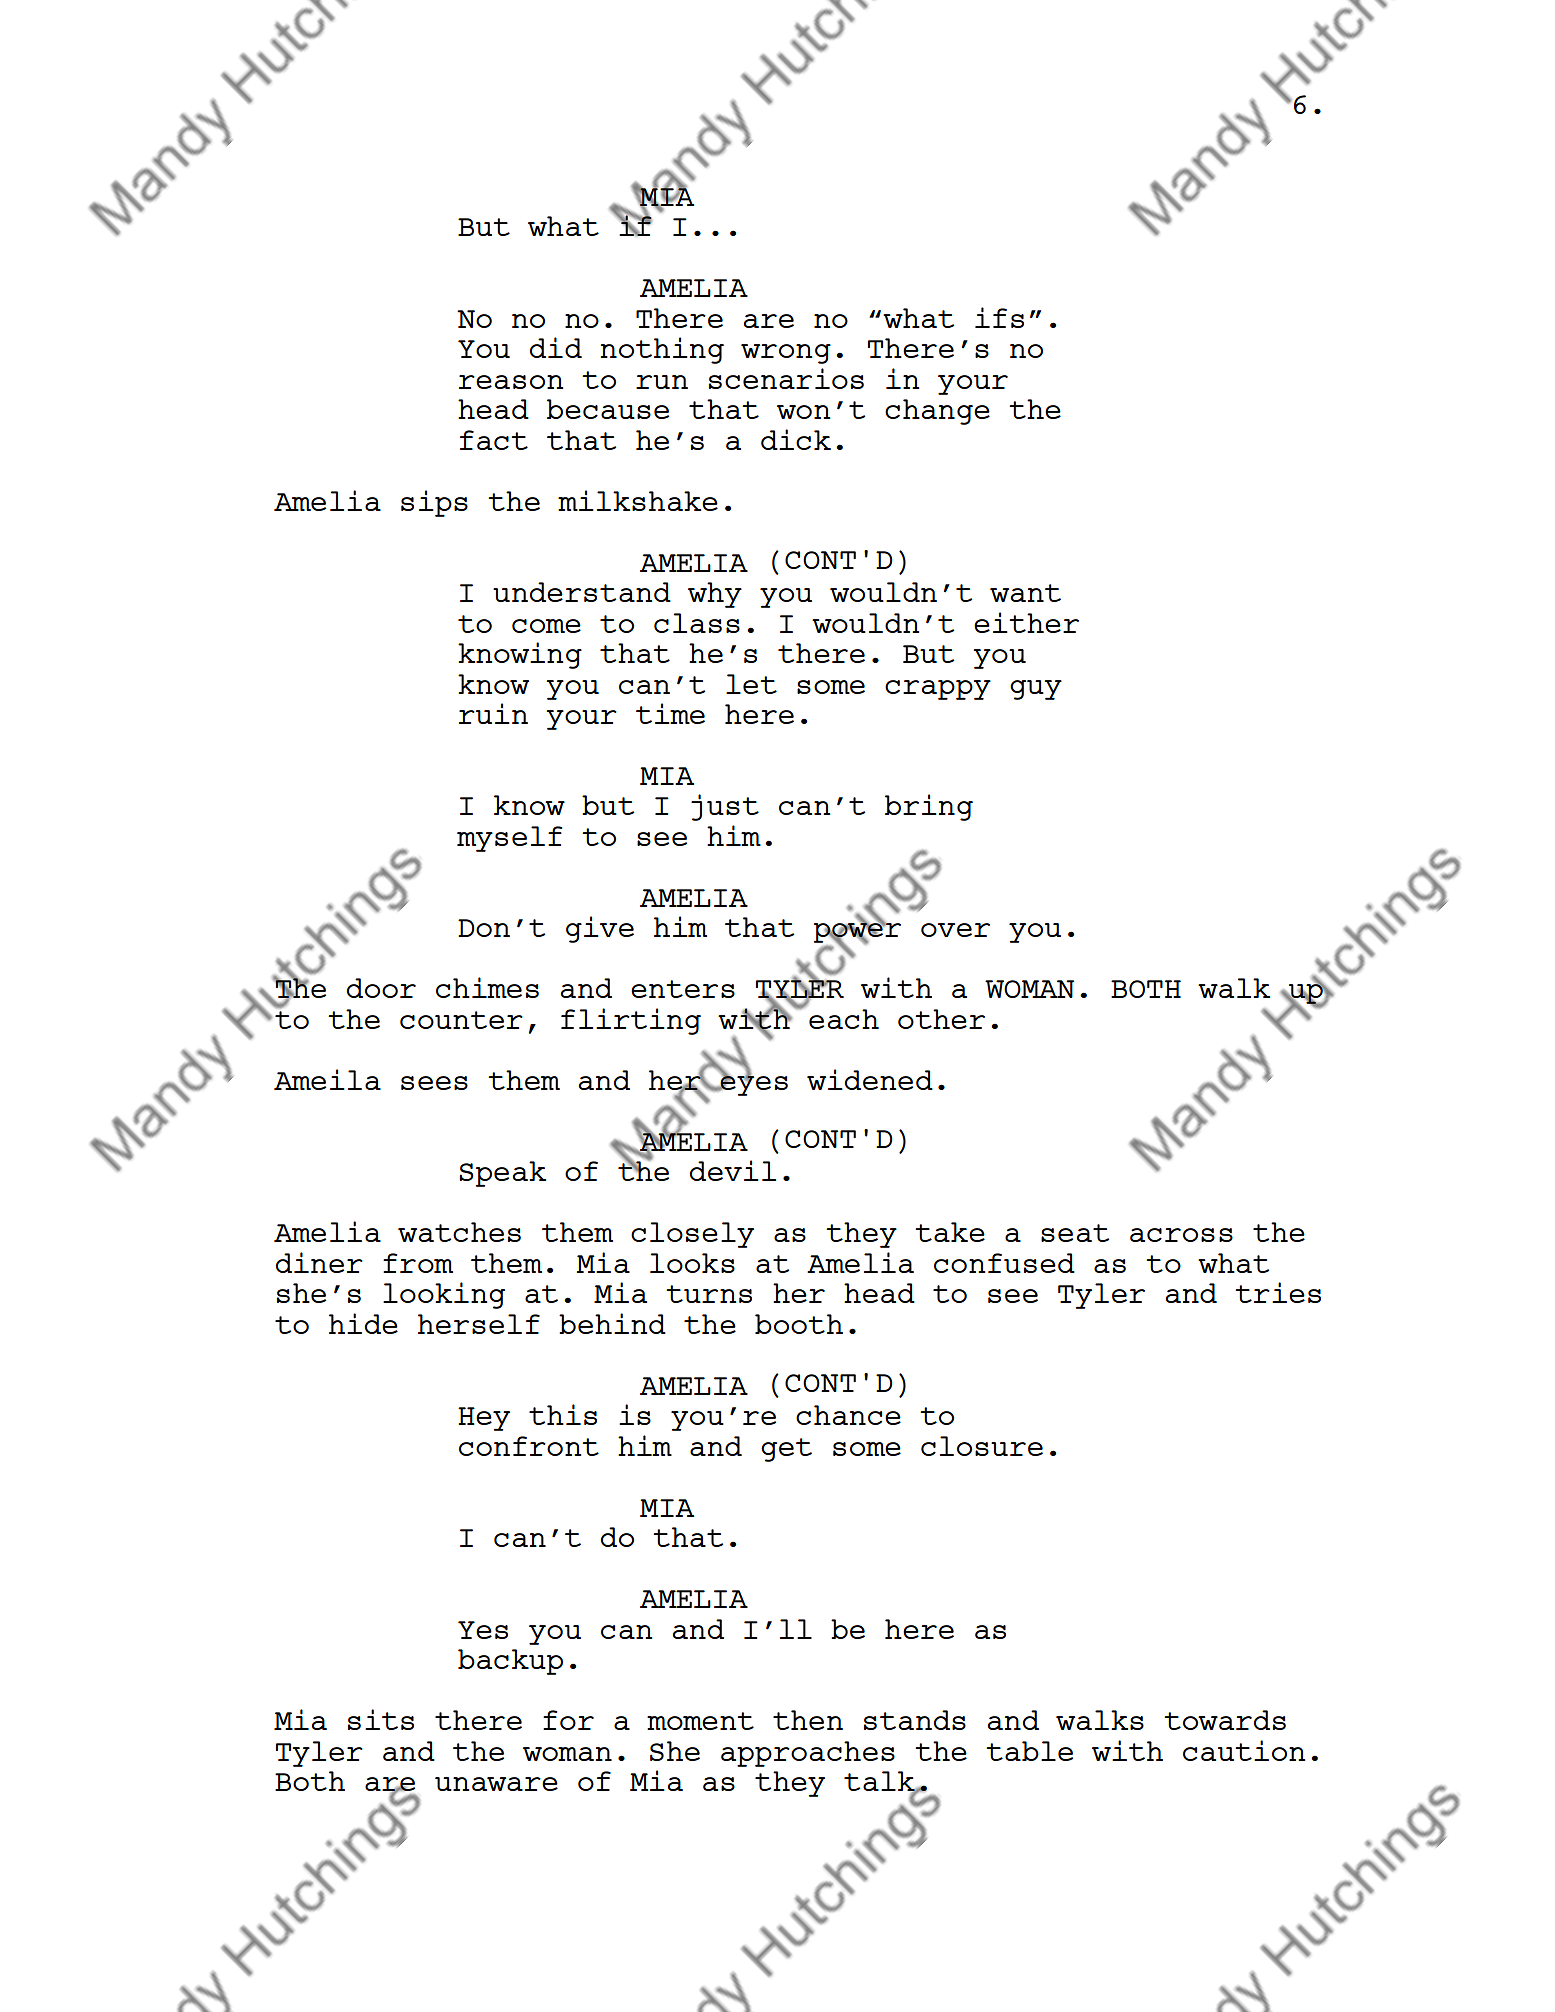 The width and height of the page is (1555, 2012). Describe the element at coordinates (529, 1446) in the page. I see `confront` at that location.
